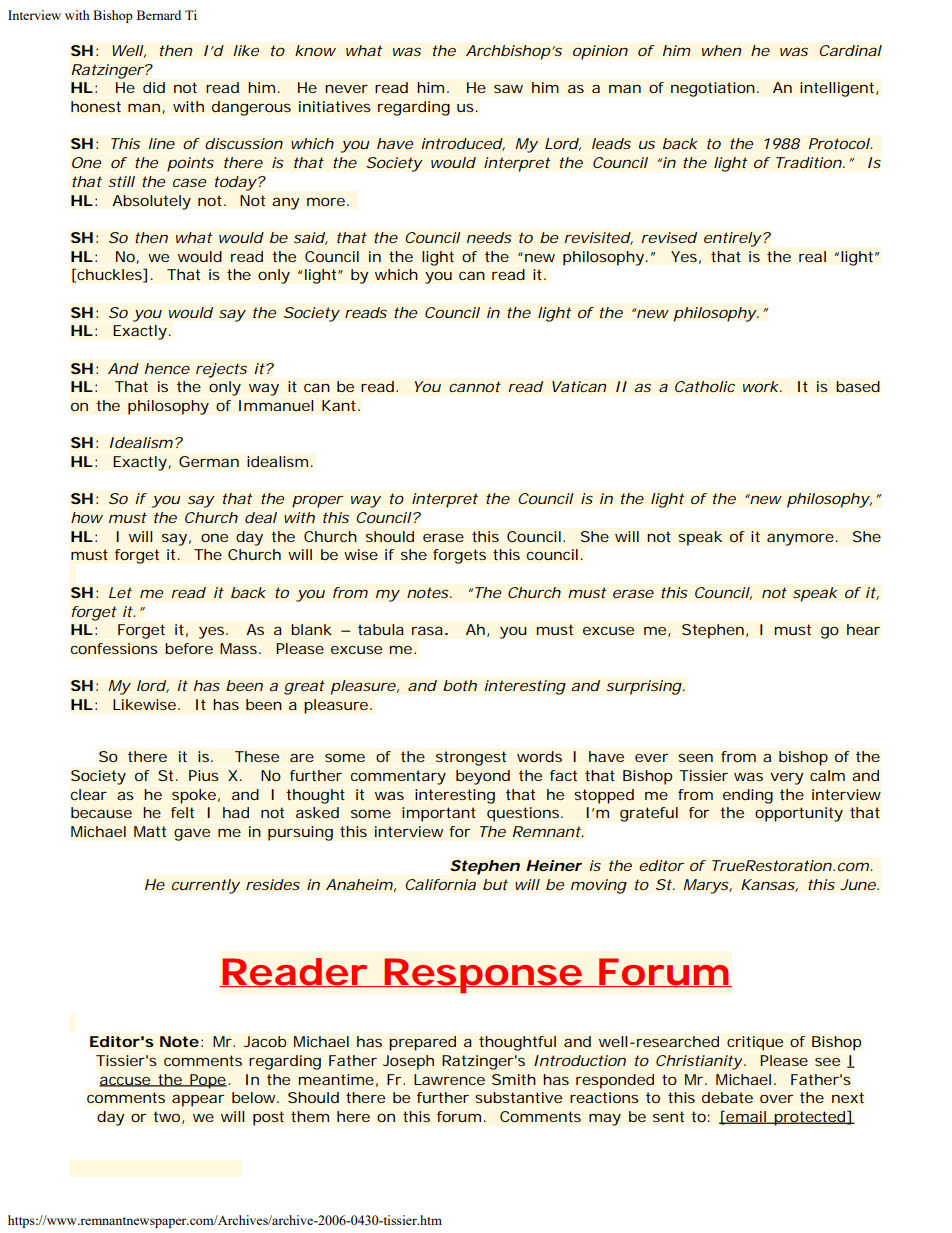 The height and width of the page is (1233, 952). What do you see at coordinates (475, 386) in the page?
I see `cannot` at bounding box center [475, 386].
